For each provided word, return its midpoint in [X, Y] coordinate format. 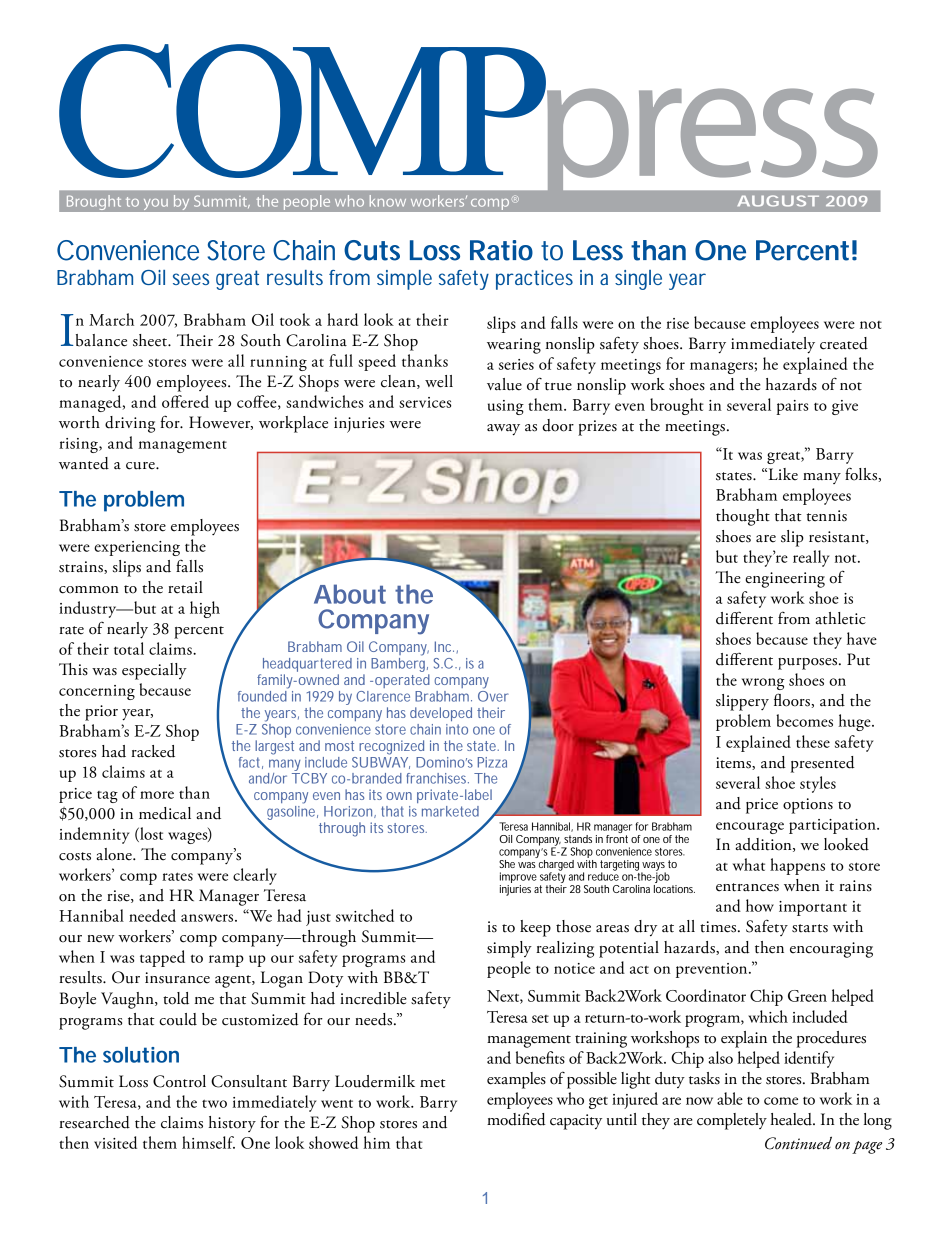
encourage [750, 828]
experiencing [137, 548]
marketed [450, 811]
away [503, 430]
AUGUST [778, 201]
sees [191, 279]
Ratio [501, 250]
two [214, 1104]
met [433, 1083]
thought [743, 517]
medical [165, 813]
